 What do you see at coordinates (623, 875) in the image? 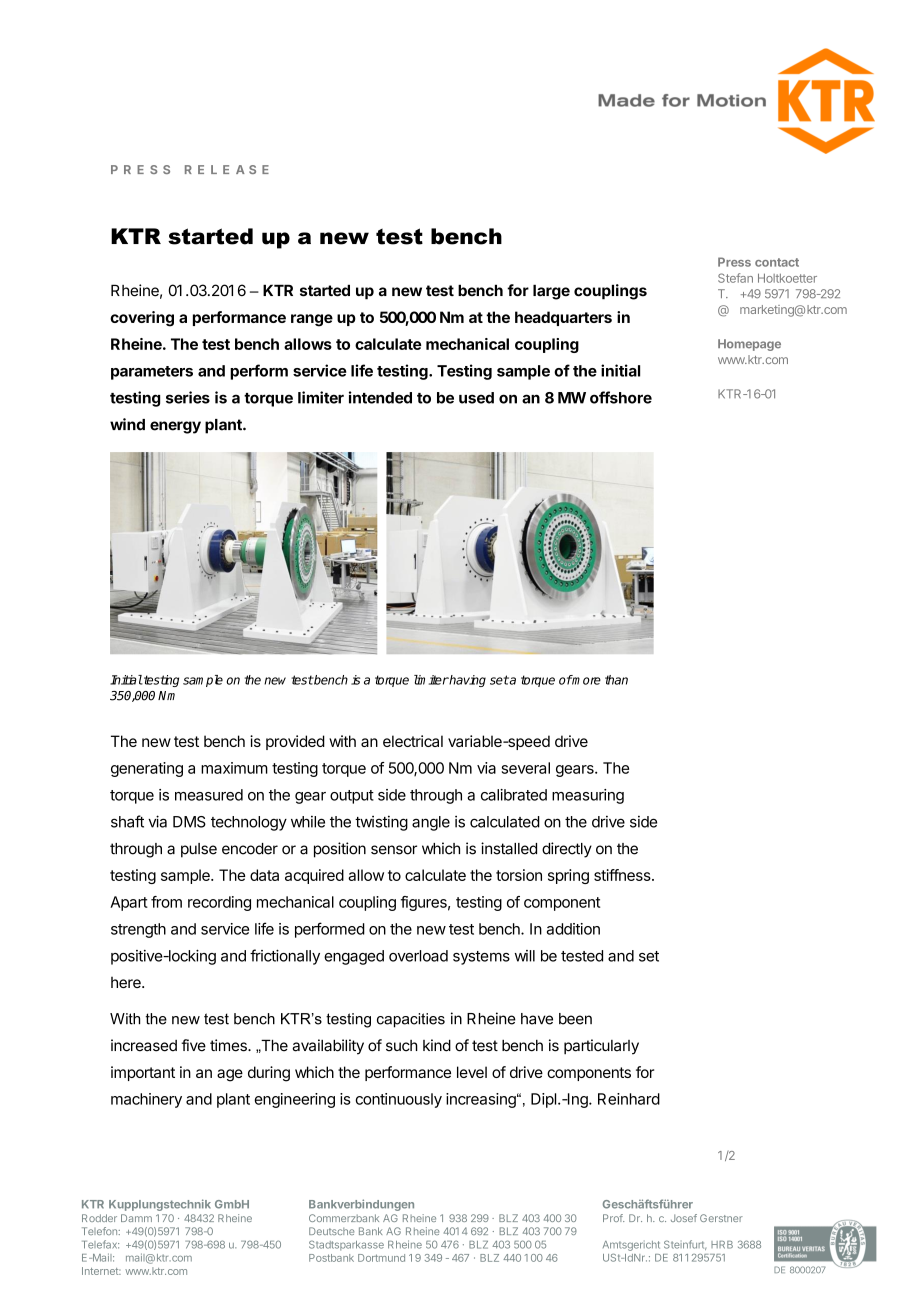
I see `stiffness` at bounding box center [623, 875].
